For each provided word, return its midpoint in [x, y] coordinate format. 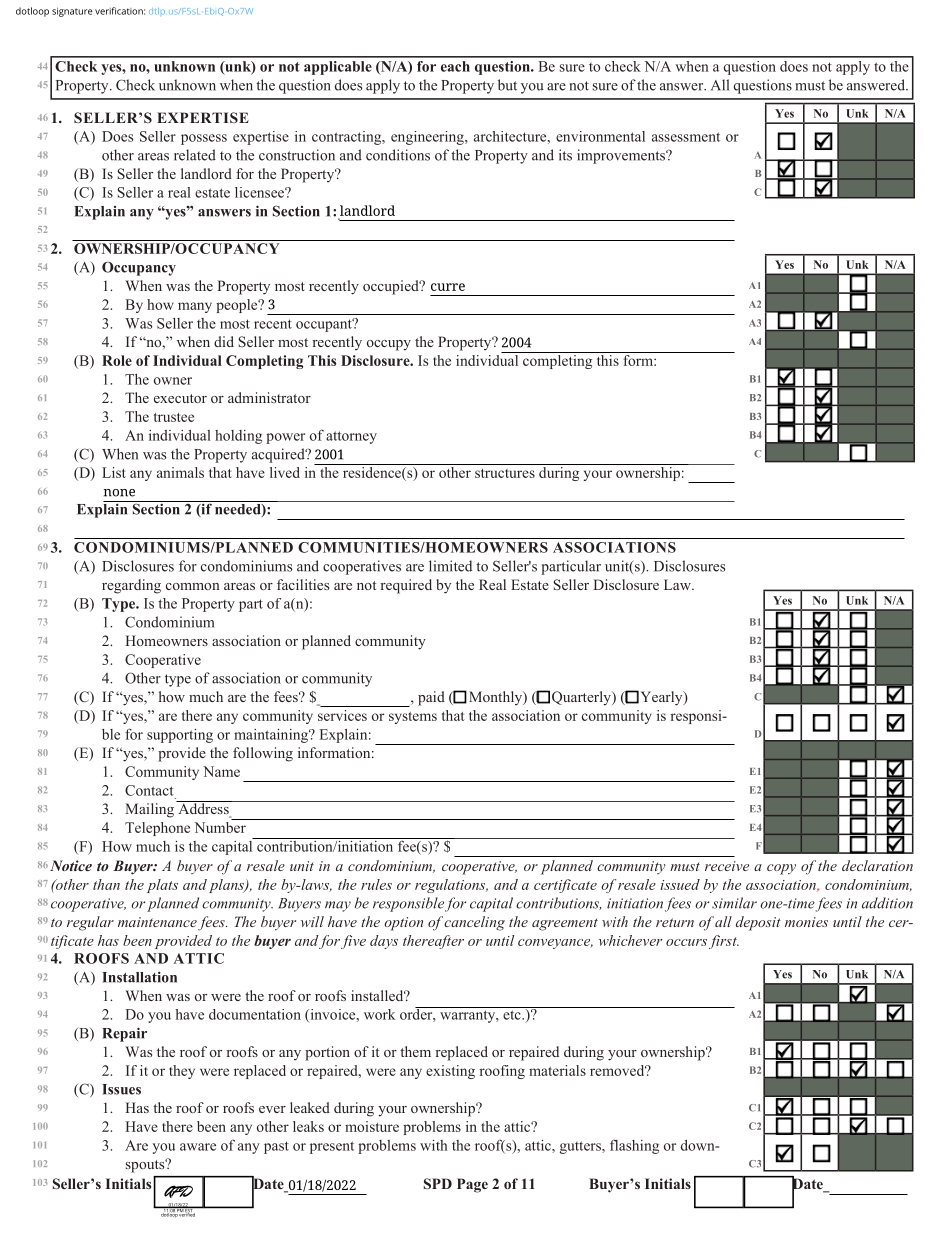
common [193, 586]
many [195, 307]
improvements [622, 156]
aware [198, 1147]
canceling [474, 923]
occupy [389, 345]
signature [72, 12]
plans [227, 886]
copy [781, 869]
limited [450, 566]
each [455, 66]
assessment [686, 137]
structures [505, 473]
